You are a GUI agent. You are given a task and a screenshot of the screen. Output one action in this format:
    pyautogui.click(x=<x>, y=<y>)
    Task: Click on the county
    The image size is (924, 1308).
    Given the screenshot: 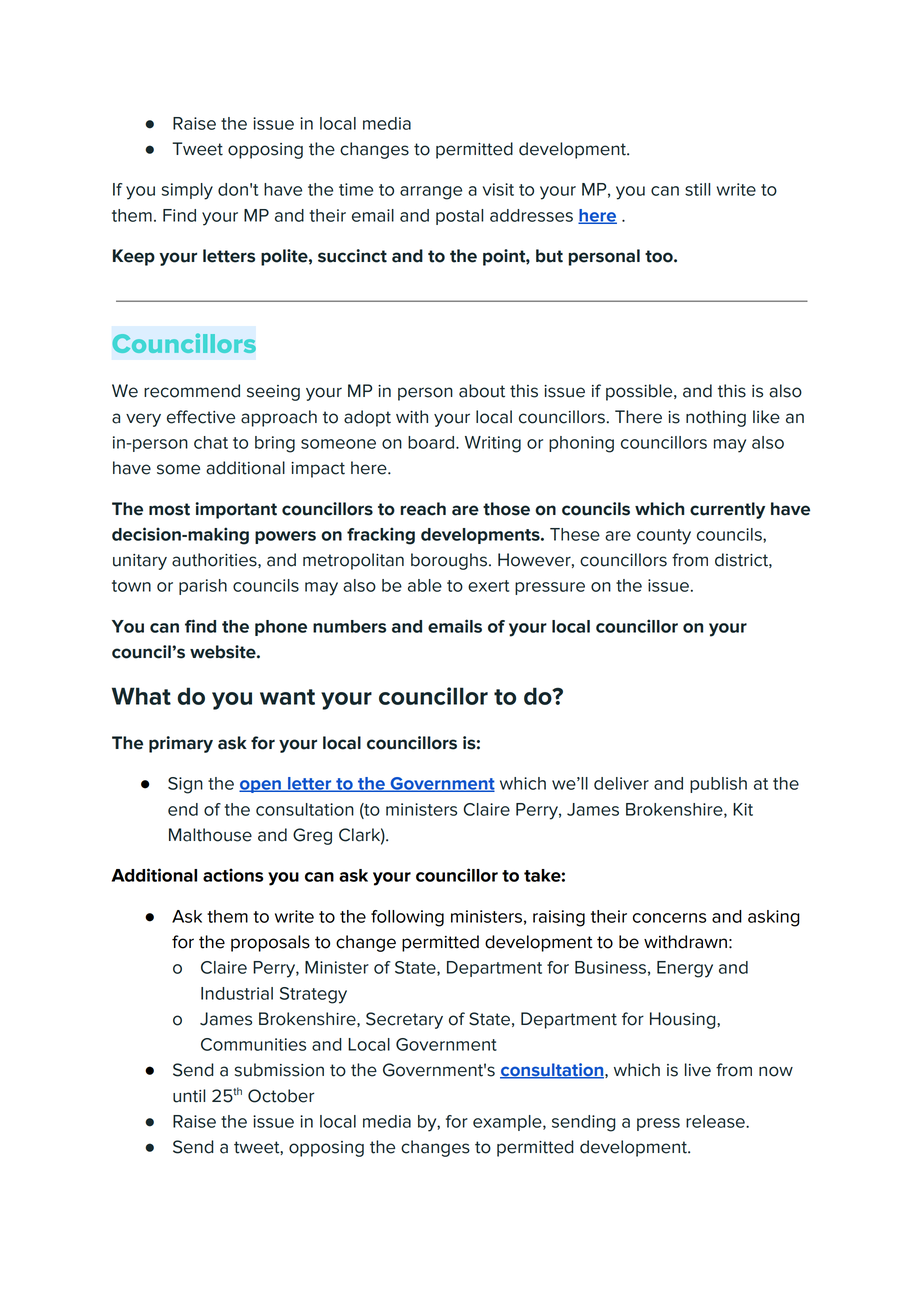 What is the action you would take?
    pyautogui.click(x=664, y=537)
